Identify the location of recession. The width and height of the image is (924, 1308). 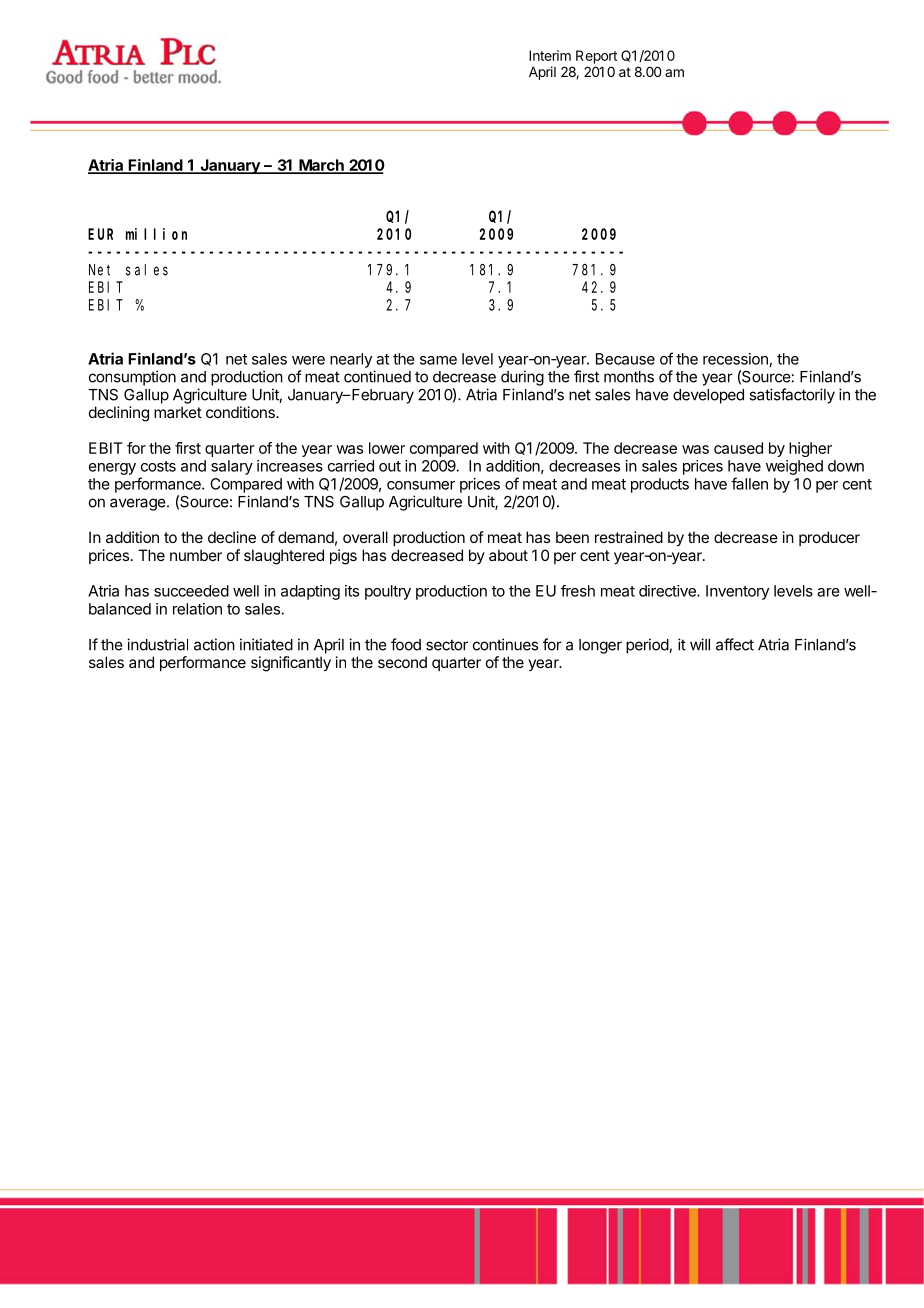
(735, 359).
